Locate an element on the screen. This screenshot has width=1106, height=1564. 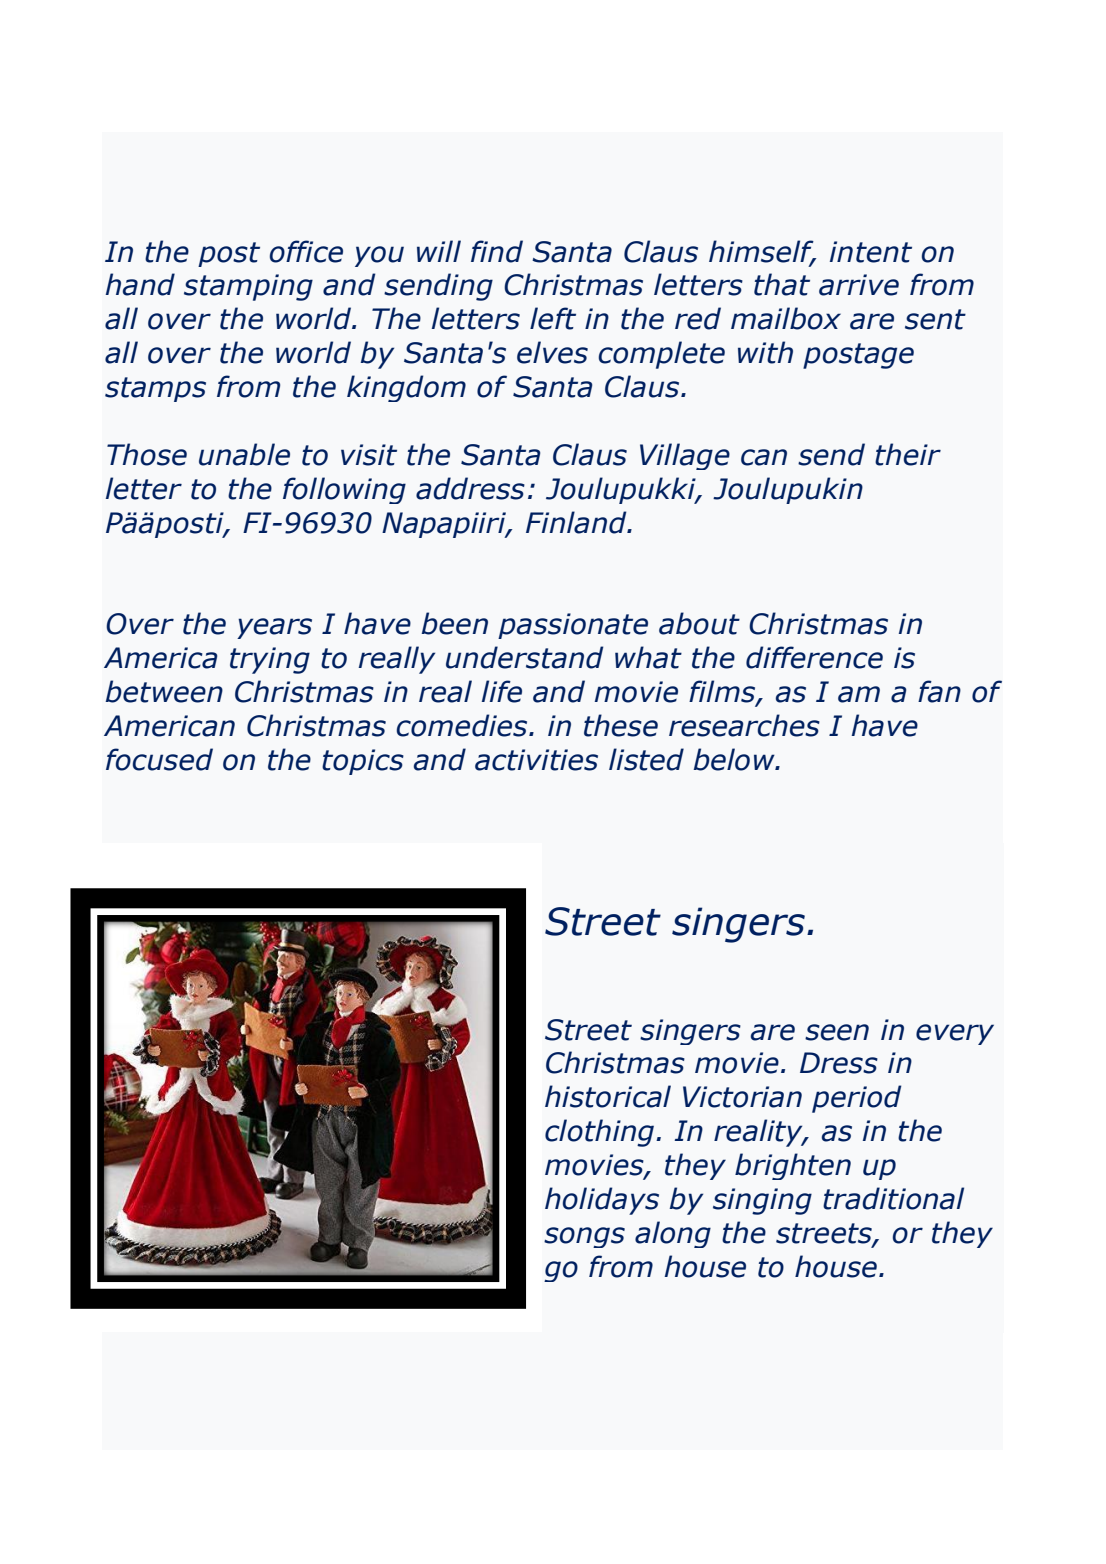
arrive is located at coordinates (859, 285).
